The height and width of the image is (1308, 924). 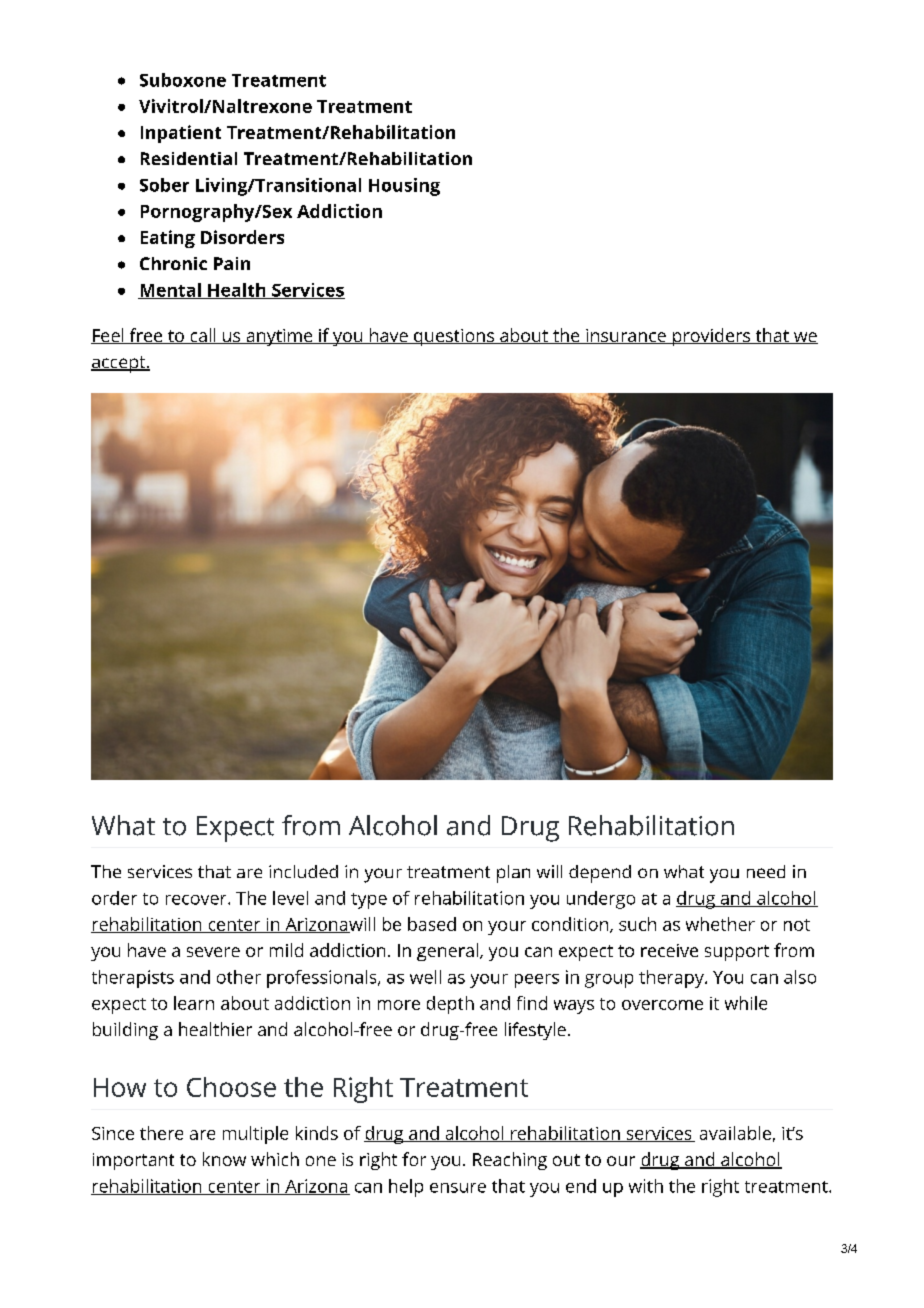 What do you see at coordinates (720, 924) in the image?
I see `whether` at bounding box center [720, 924].
